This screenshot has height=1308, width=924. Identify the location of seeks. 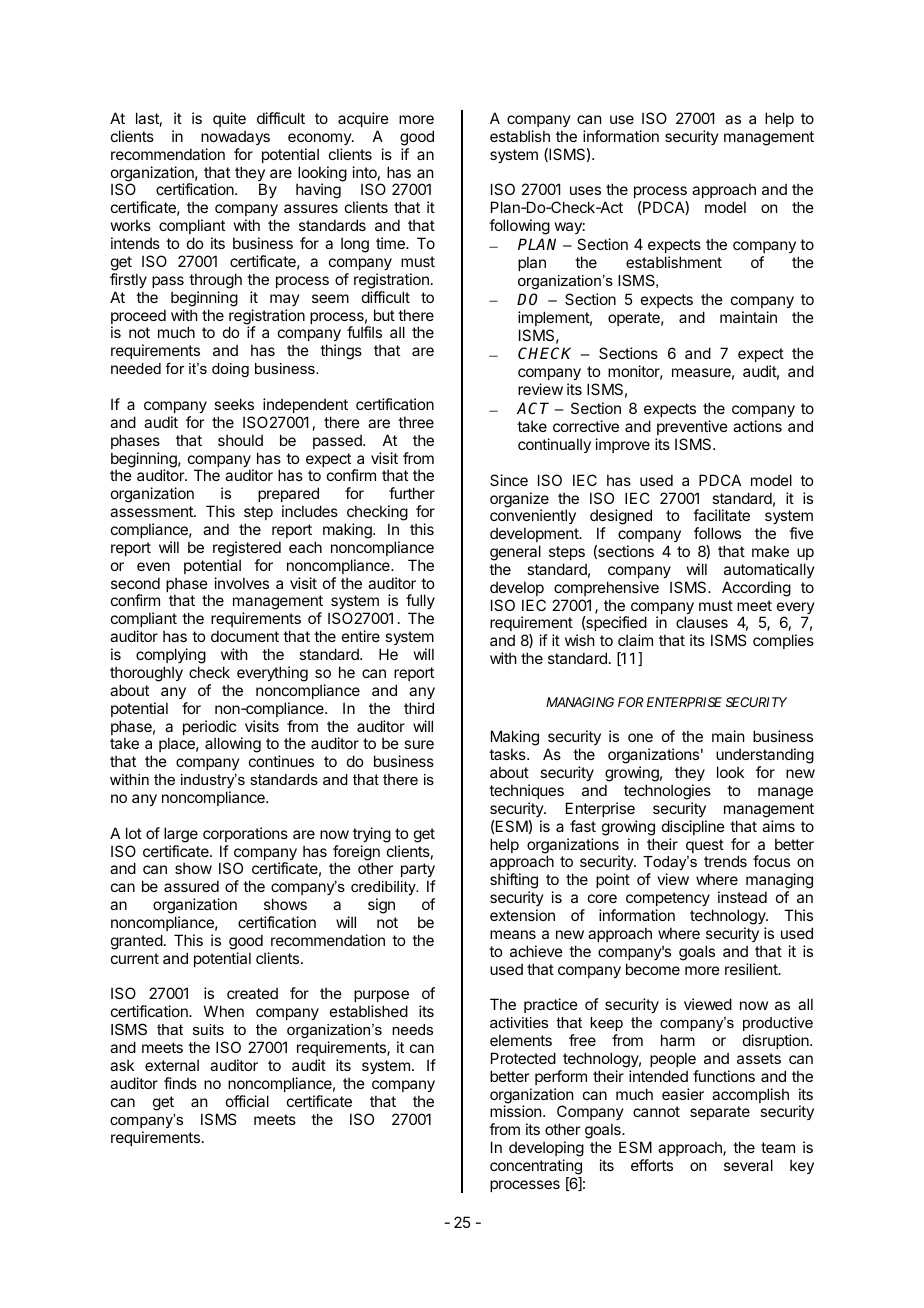
(234, 404).
